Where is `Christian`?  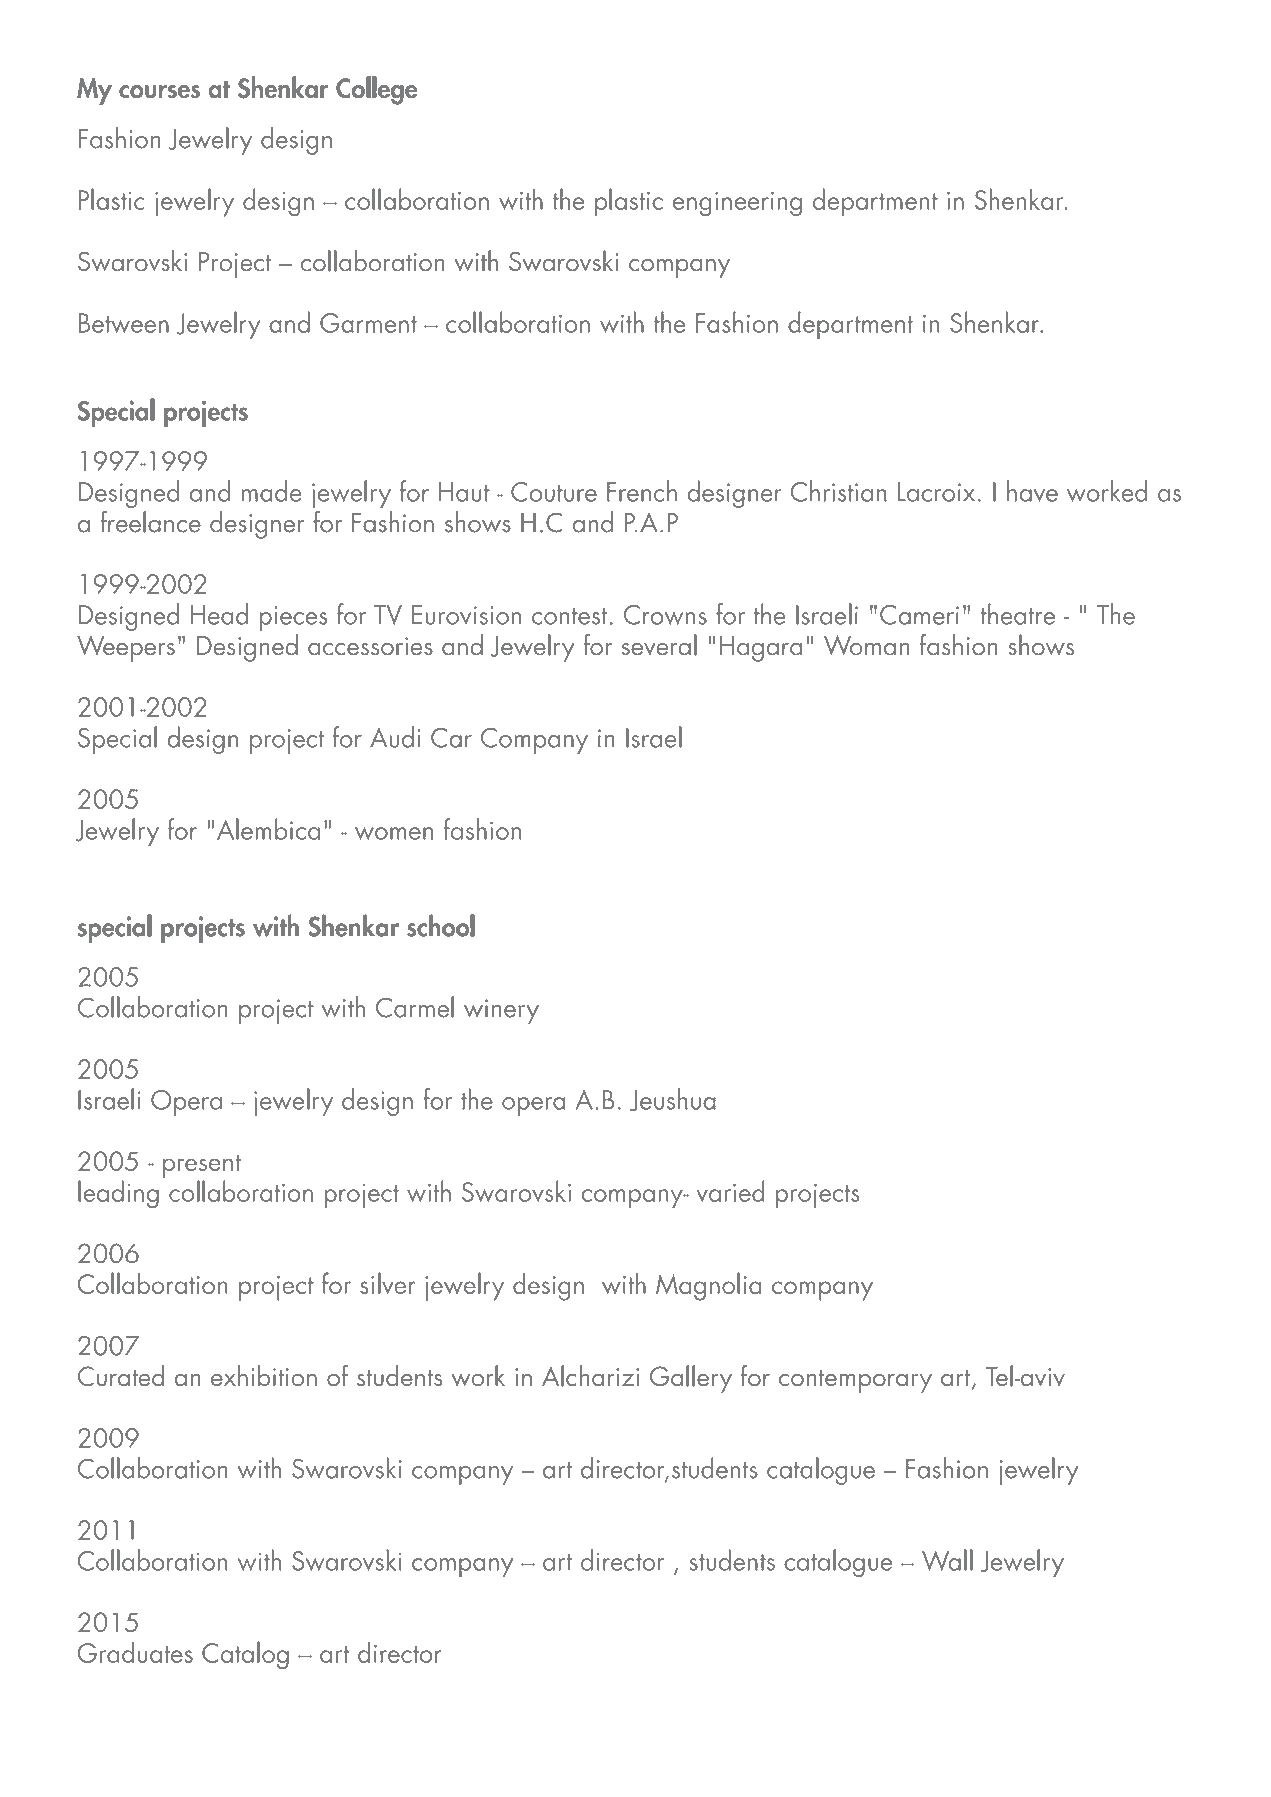 Christian is located at coordinates (839, 491).
